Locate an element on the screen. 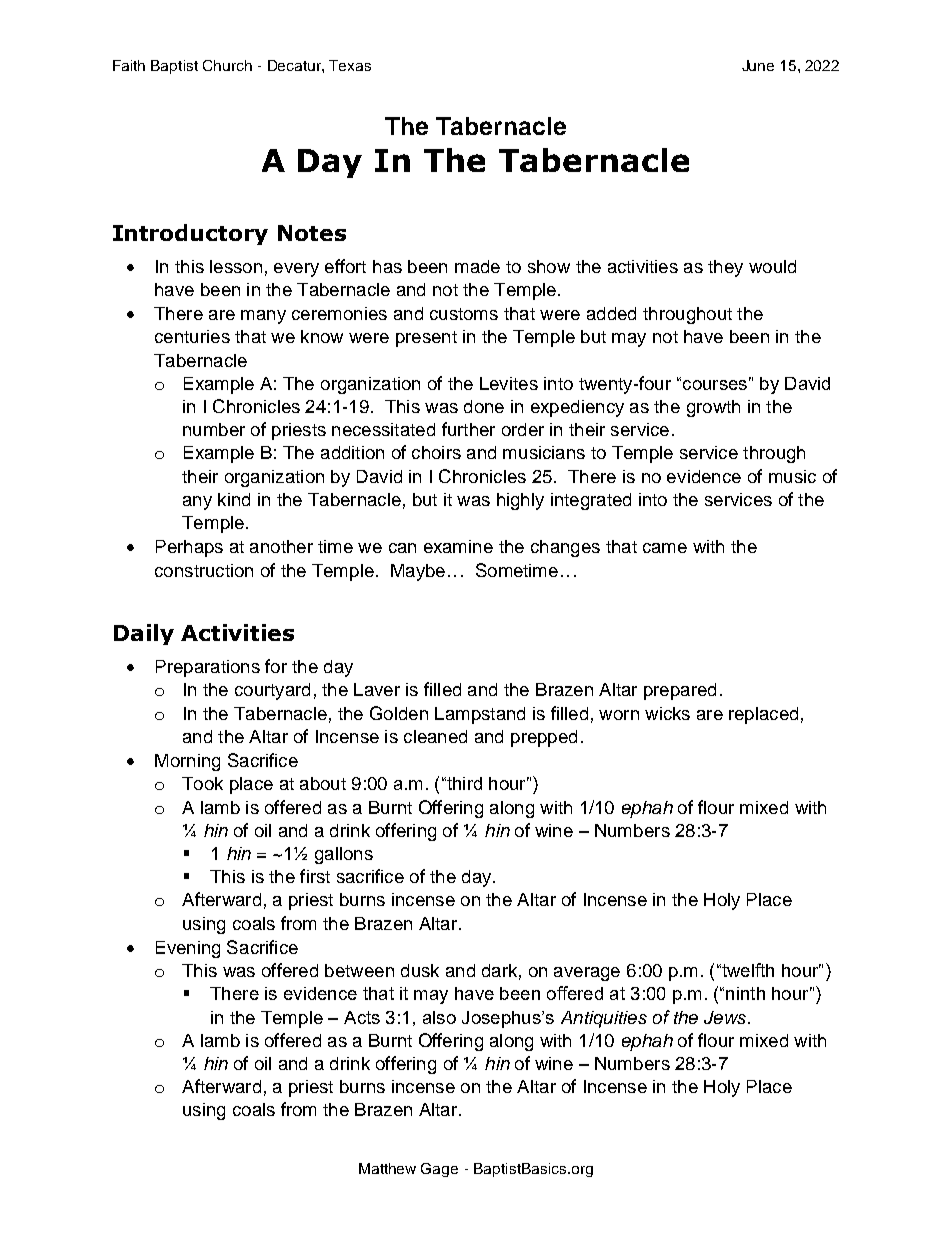 This screenshot has height=1233, width=952. Gage is located at coordinates (439, 1170).
